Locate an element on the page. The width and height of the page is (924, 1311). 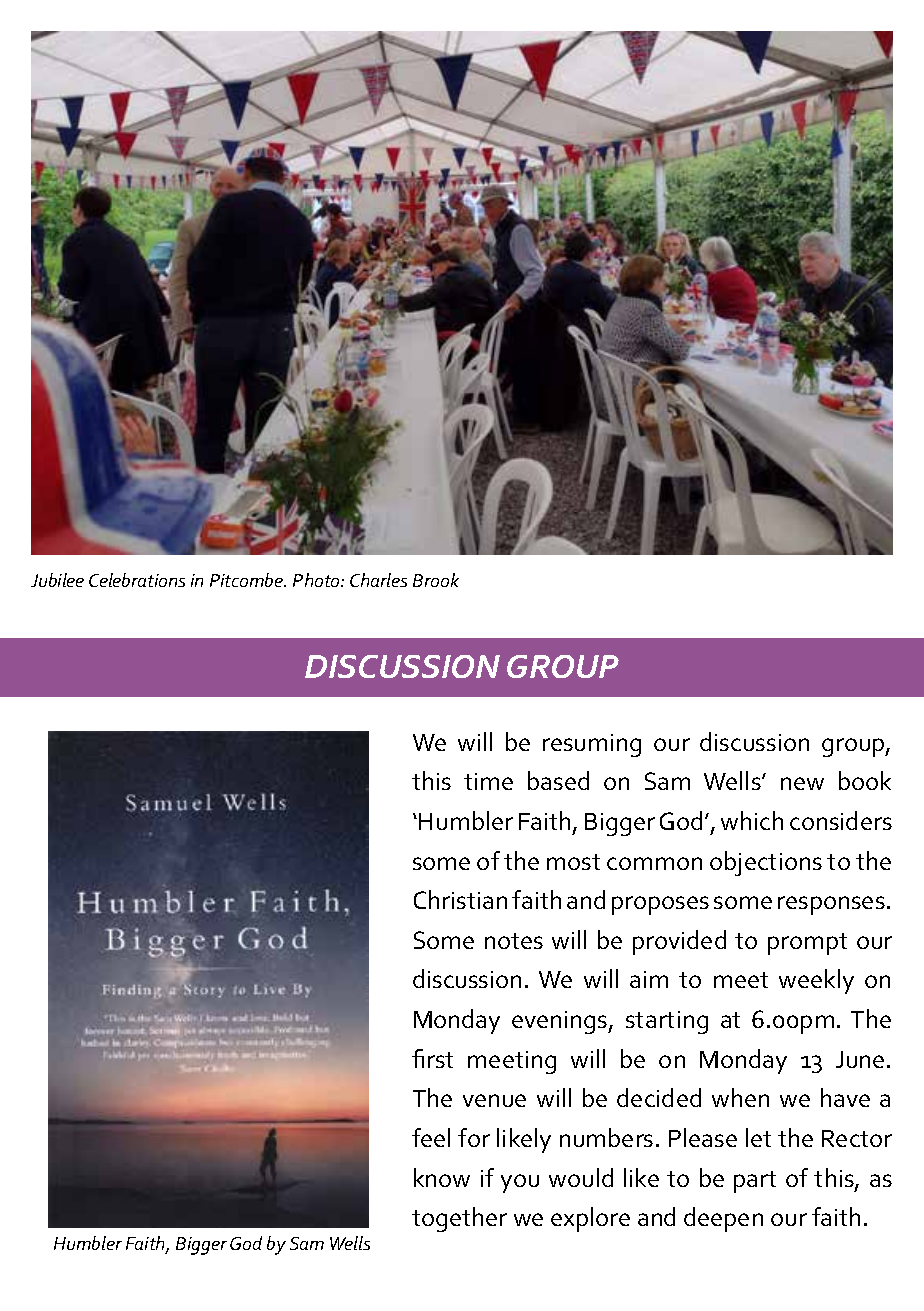
Charles is located at coordinates (378, 580).
